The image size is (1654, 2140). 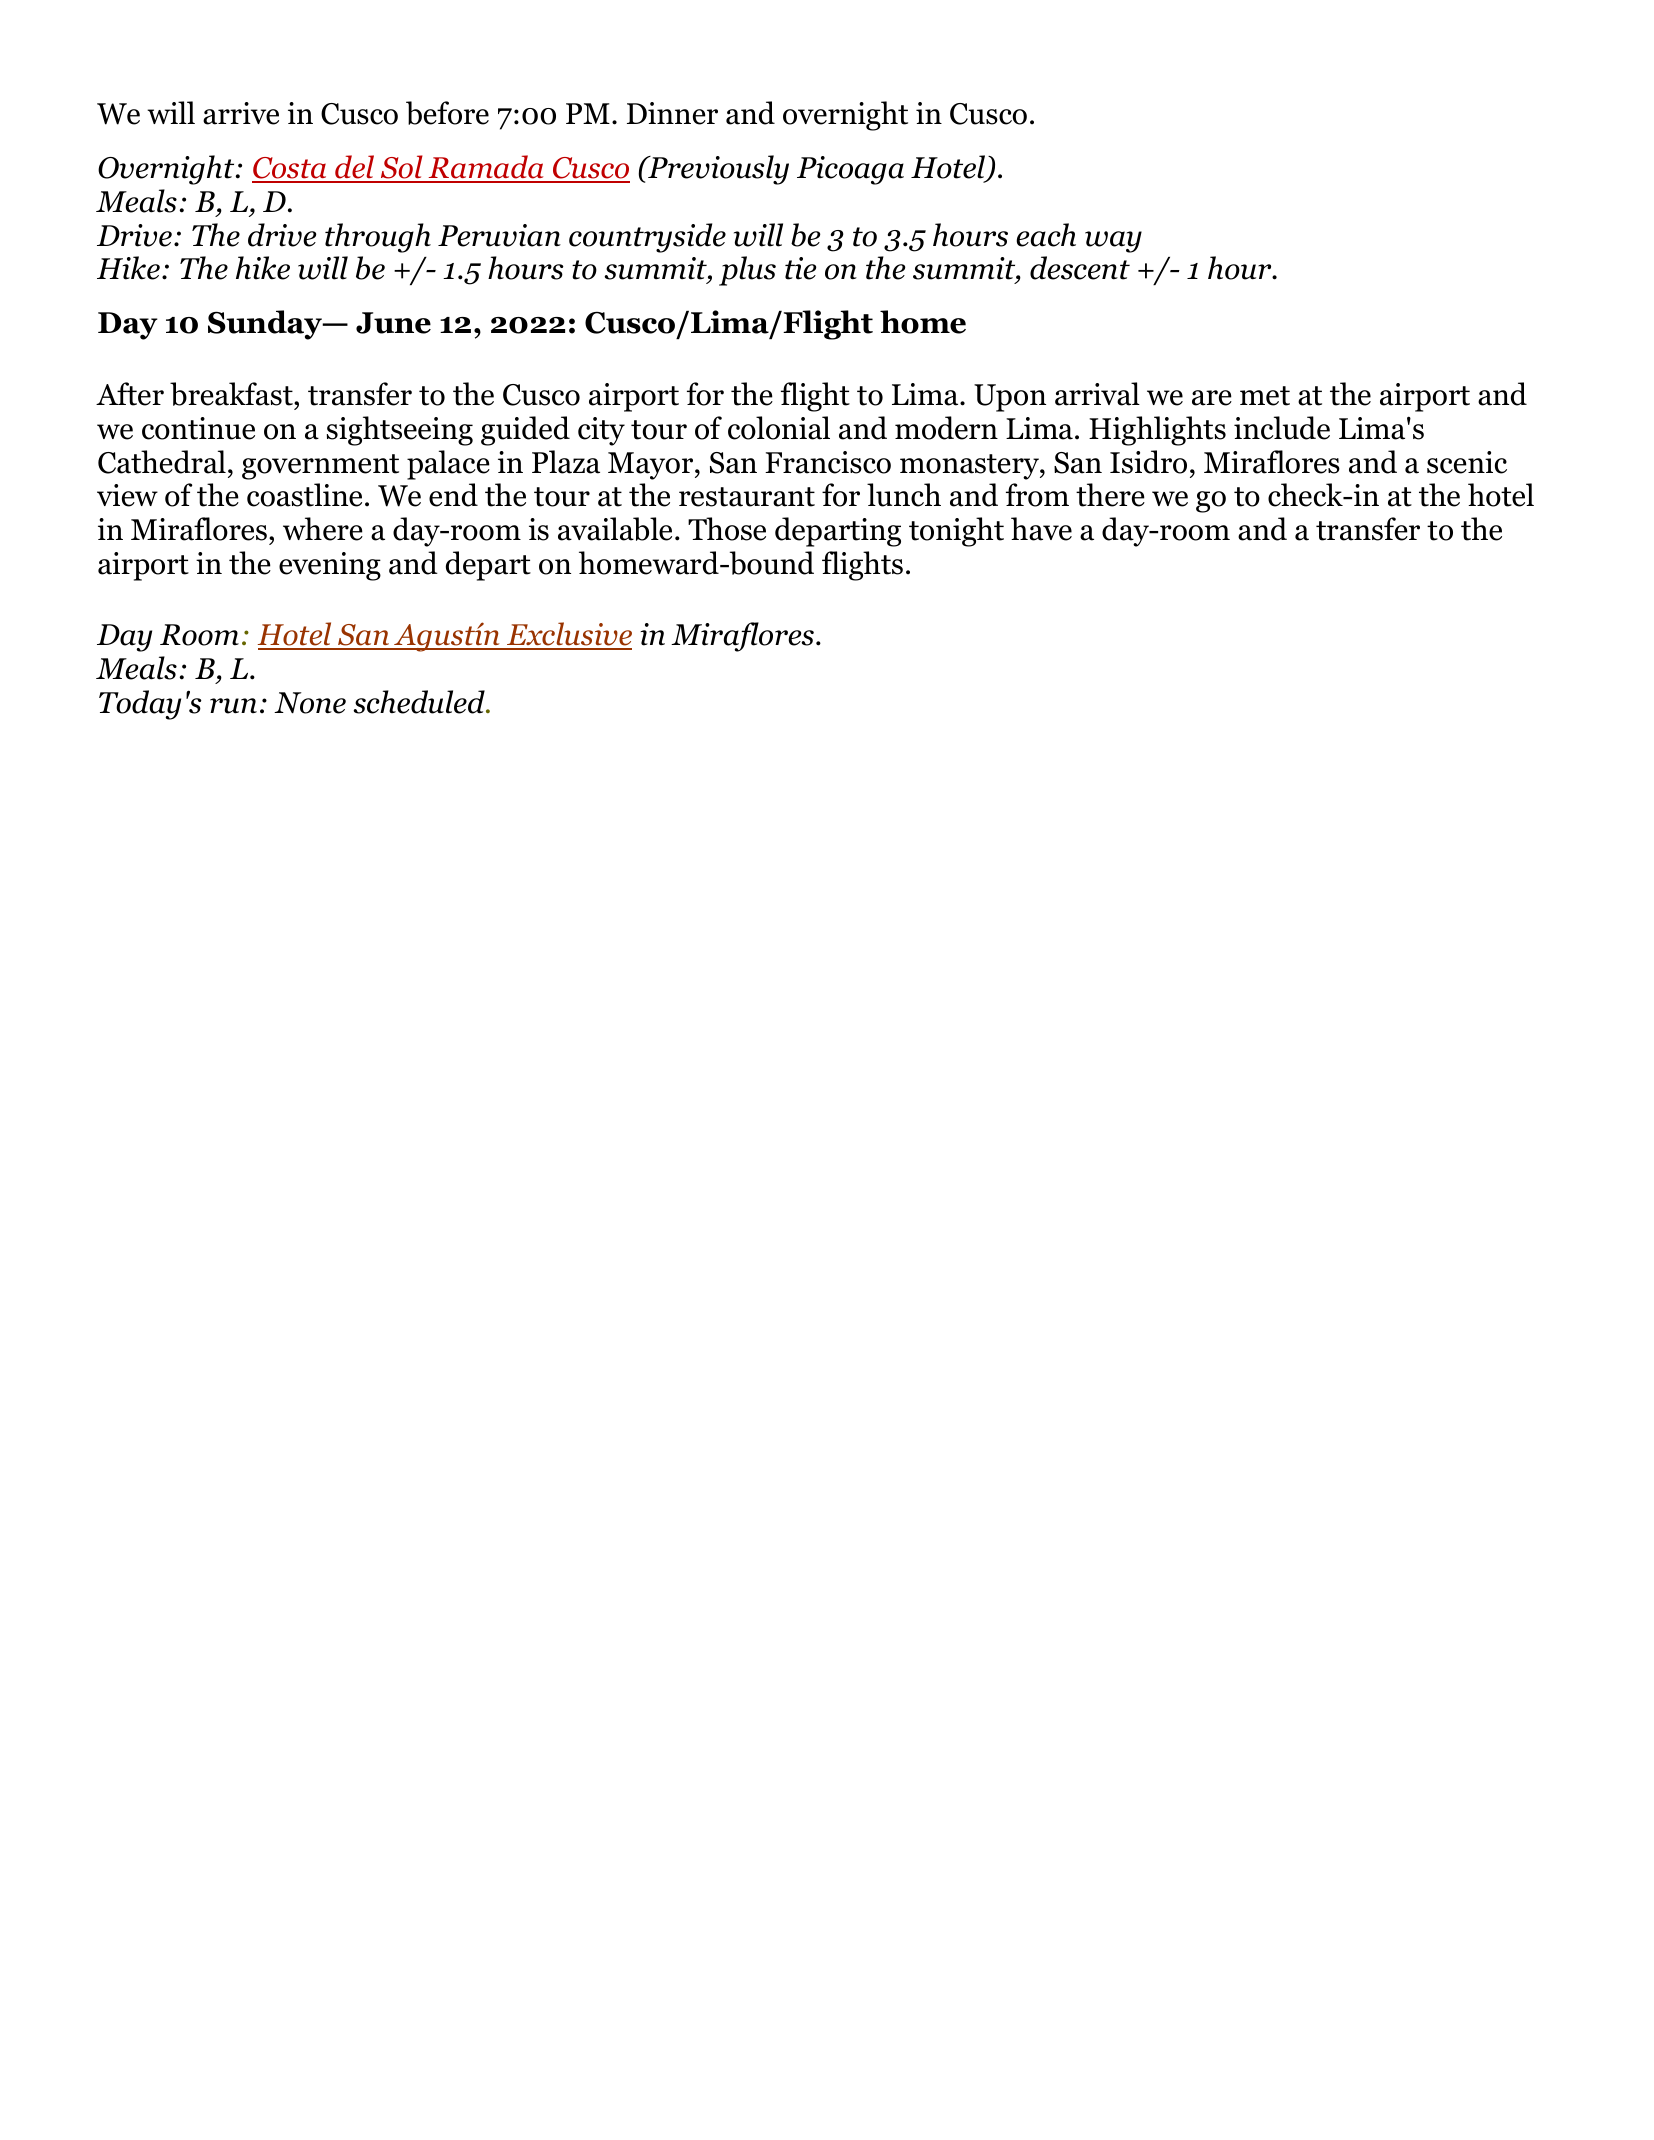 I want to click on Exclusive, so click(x=568, y=635).
